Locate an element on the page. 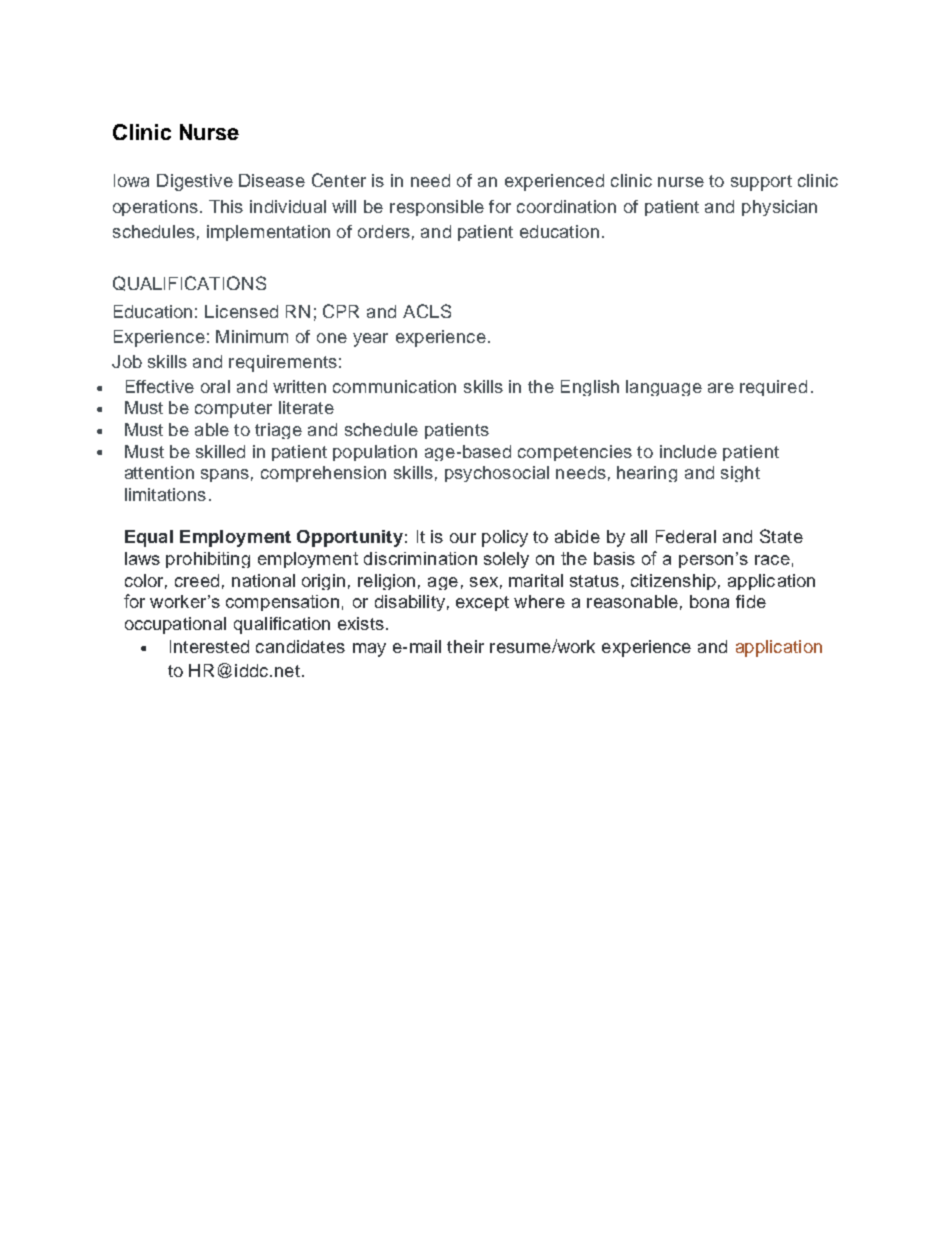 The image size is (952, 1233). communication is located at coordinates (394, 386).
